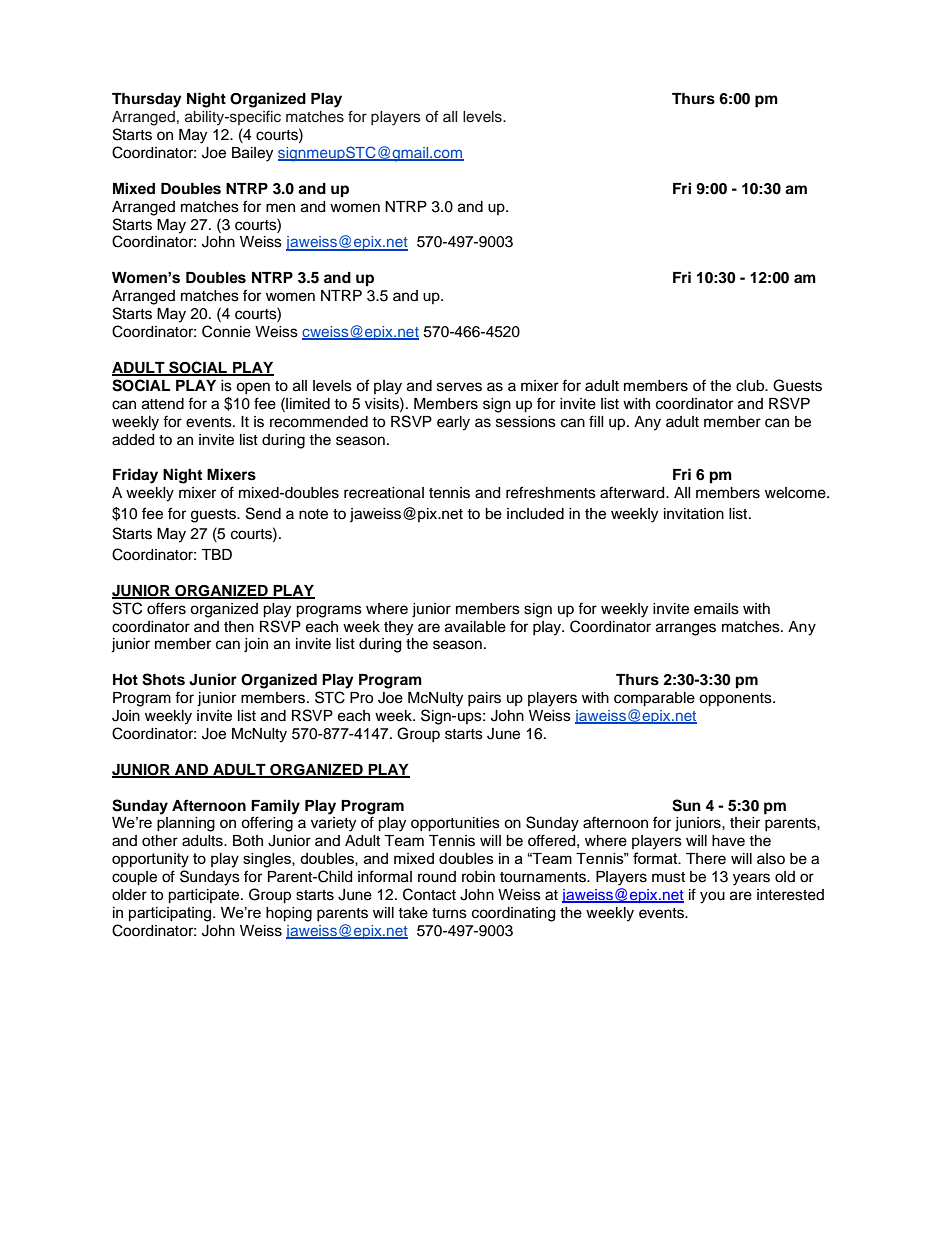  Describe the element at coordinates (484, 699) in the screenshot. I see `pairs` at that location.
